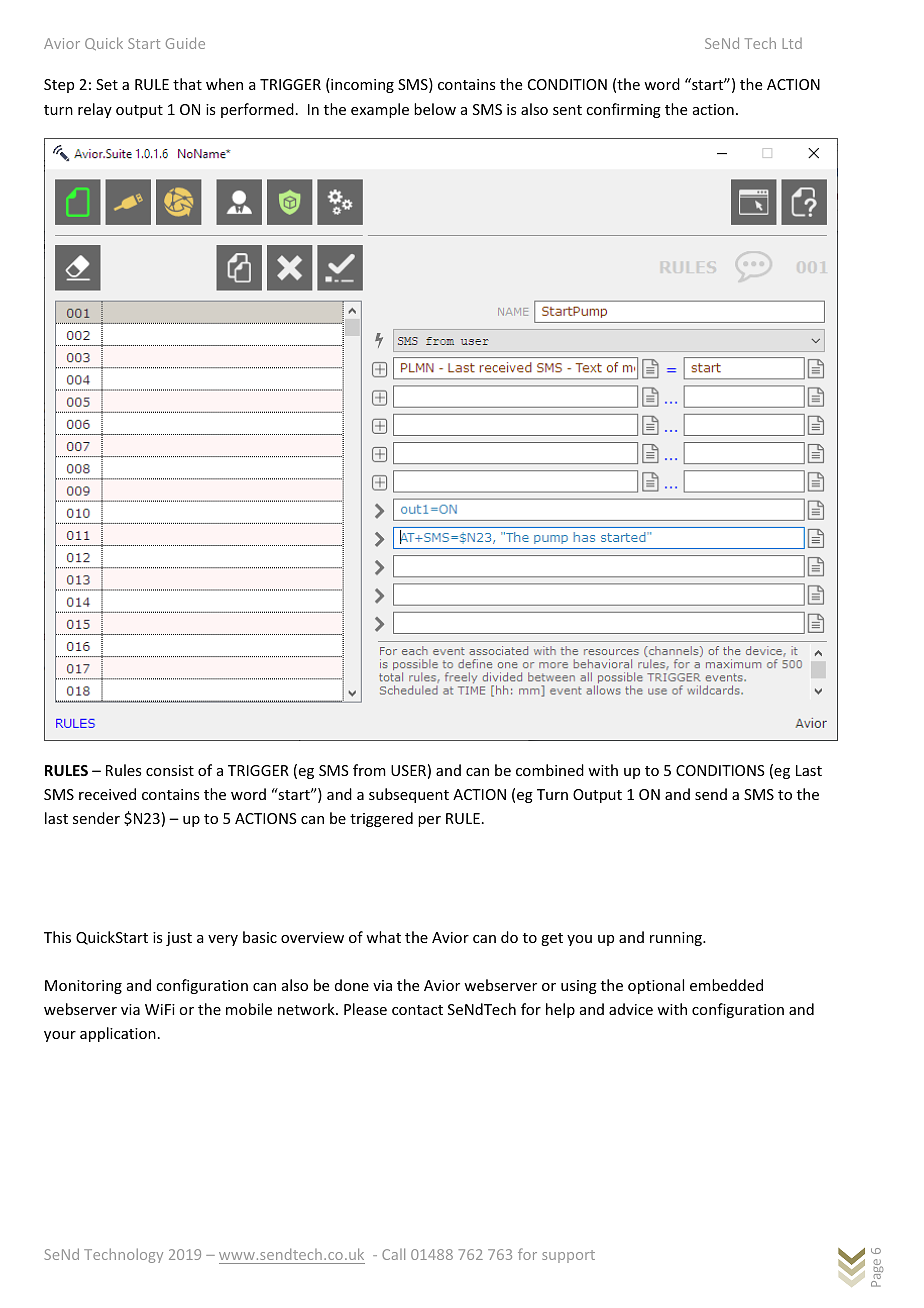  Describe the element at coordinates (623, 110) in the screenshot. I see `confirming` at that location.
